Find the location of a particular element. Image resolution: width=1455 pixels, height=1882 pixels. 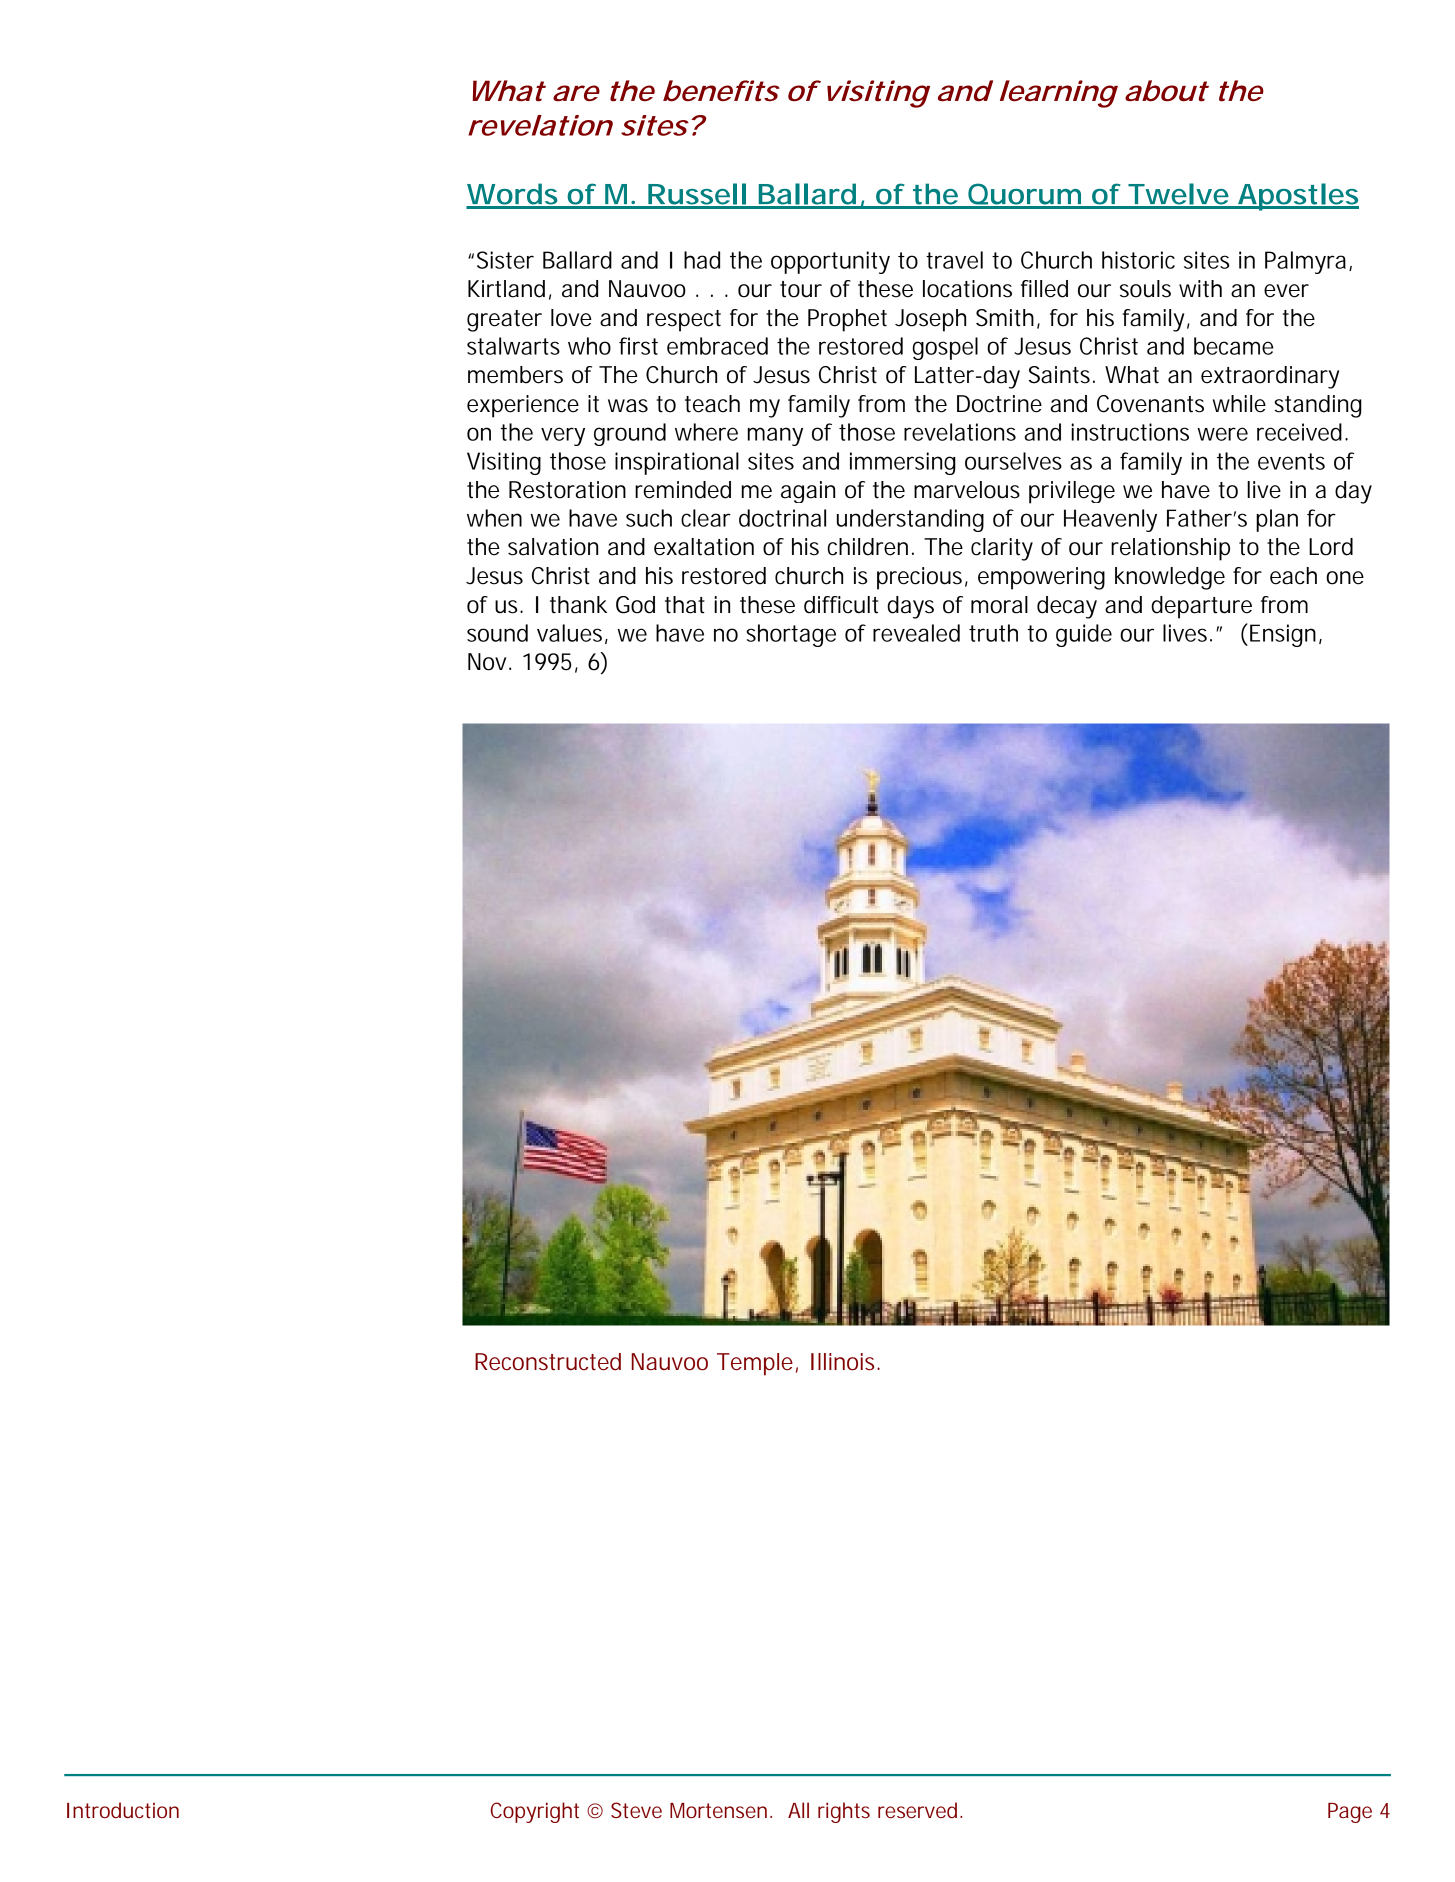

Introduction is located at coordinates (123, 1810).
